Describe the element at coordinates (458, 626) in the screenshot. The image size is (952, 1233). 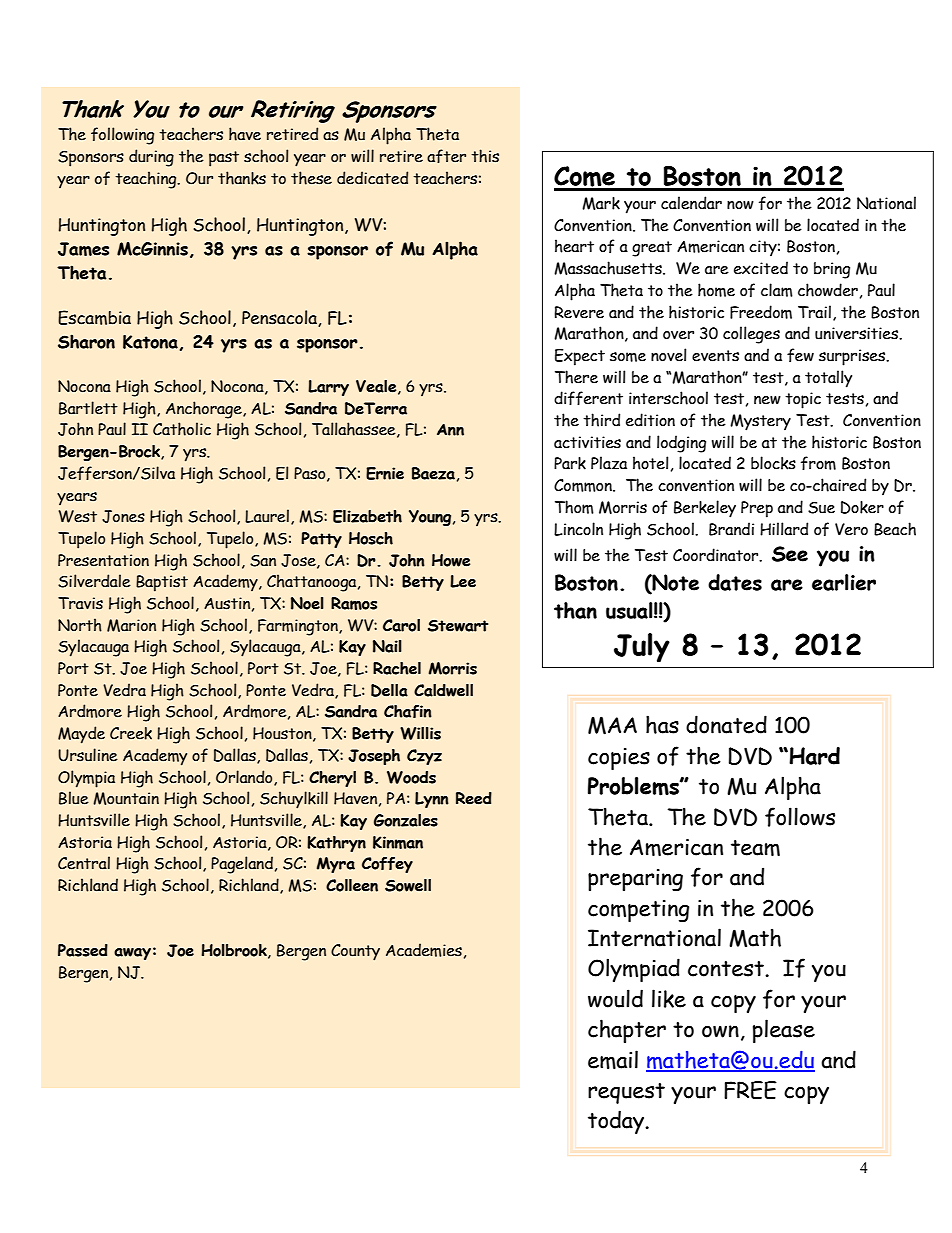
I see `Stewart` at that location.
